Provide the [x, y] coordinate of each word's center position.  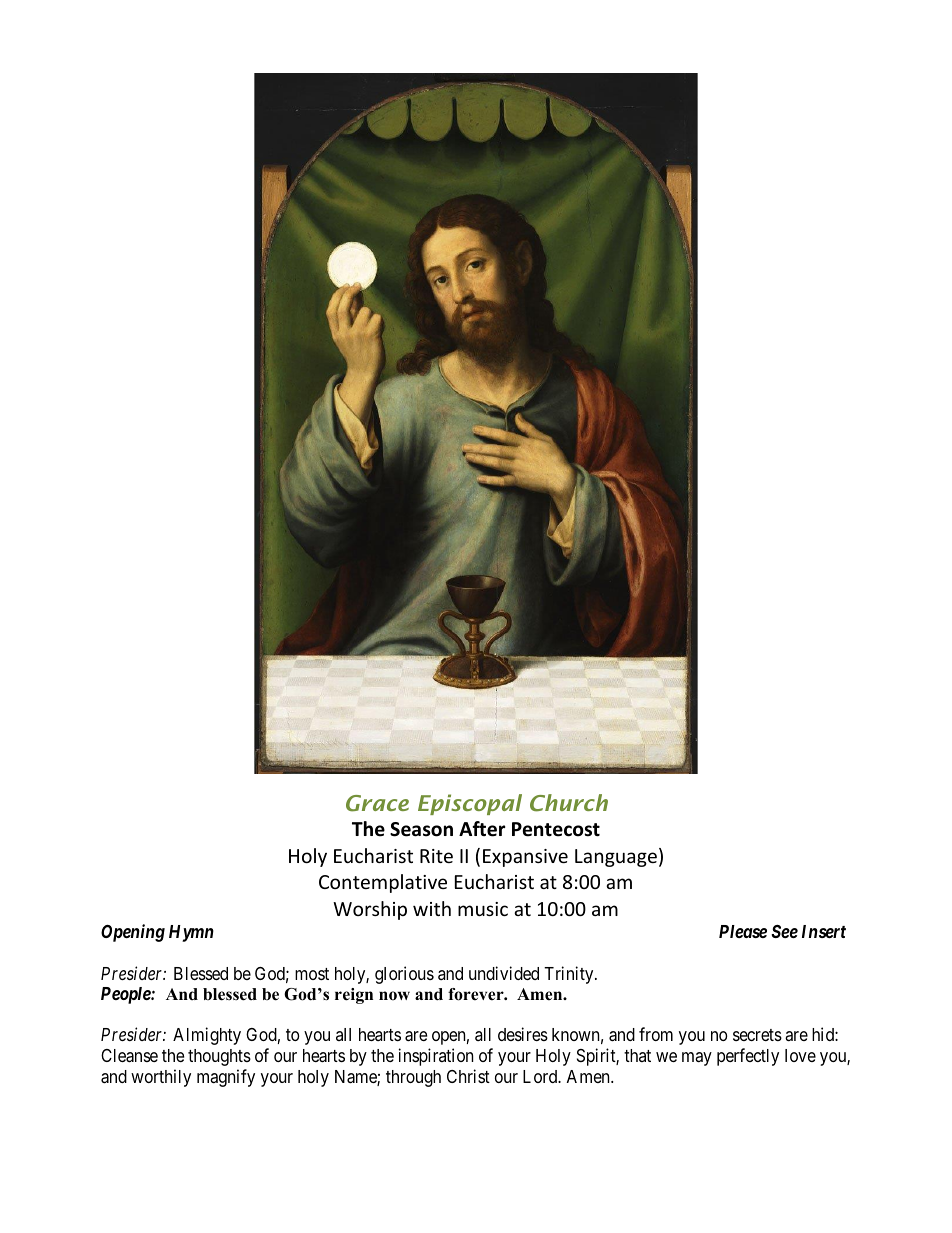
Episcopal [470, 804]
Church [569, 803]
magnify [226, 1078]
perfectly [748, 1057]
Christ [468, 1076]
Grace [377, 803]
